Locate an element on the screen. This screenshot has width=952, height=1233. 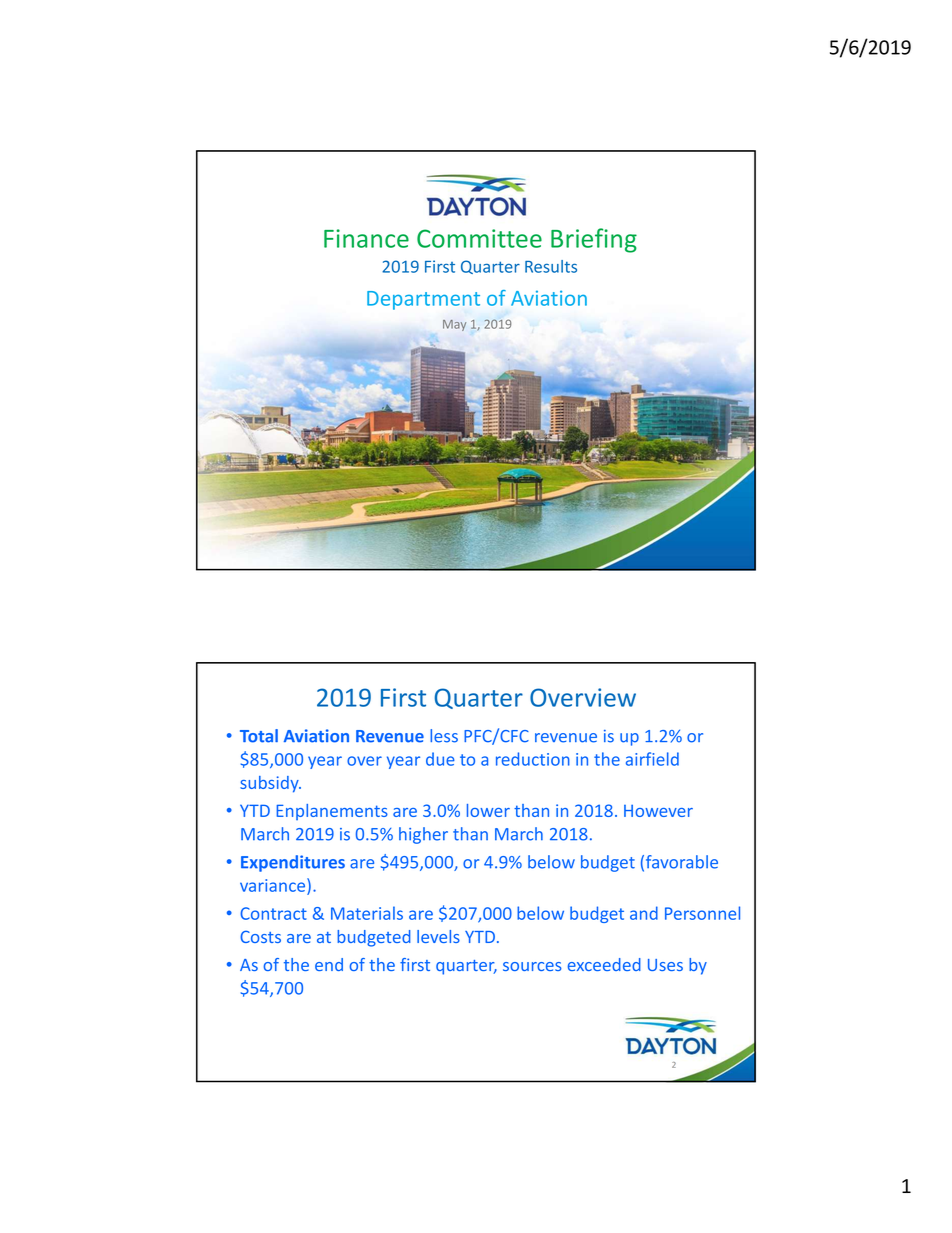
Finance is located at coordinates (366, 238).
